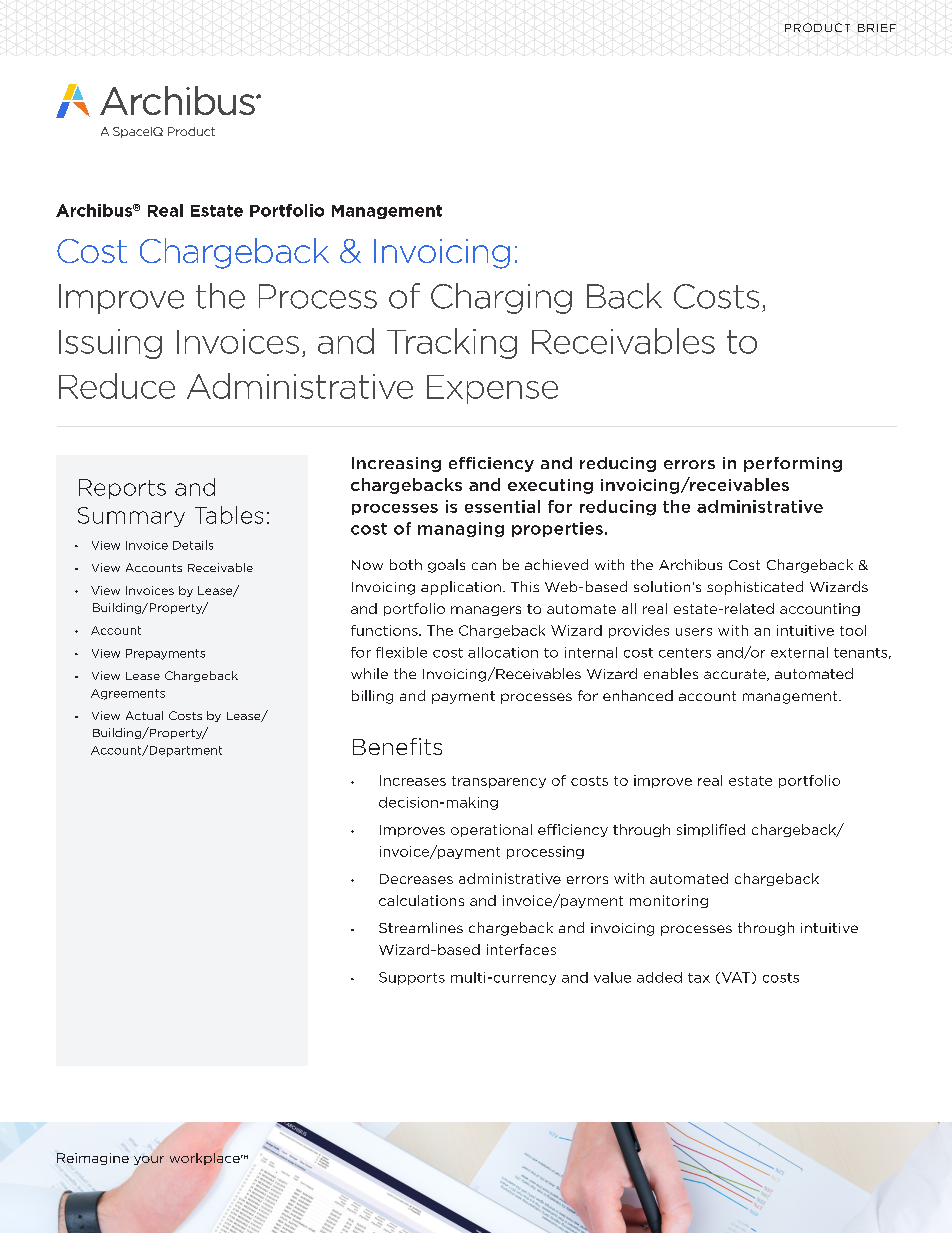  Describe the element at coordinates (736, 978) in the screenshot. I see `VAT` at that location.
